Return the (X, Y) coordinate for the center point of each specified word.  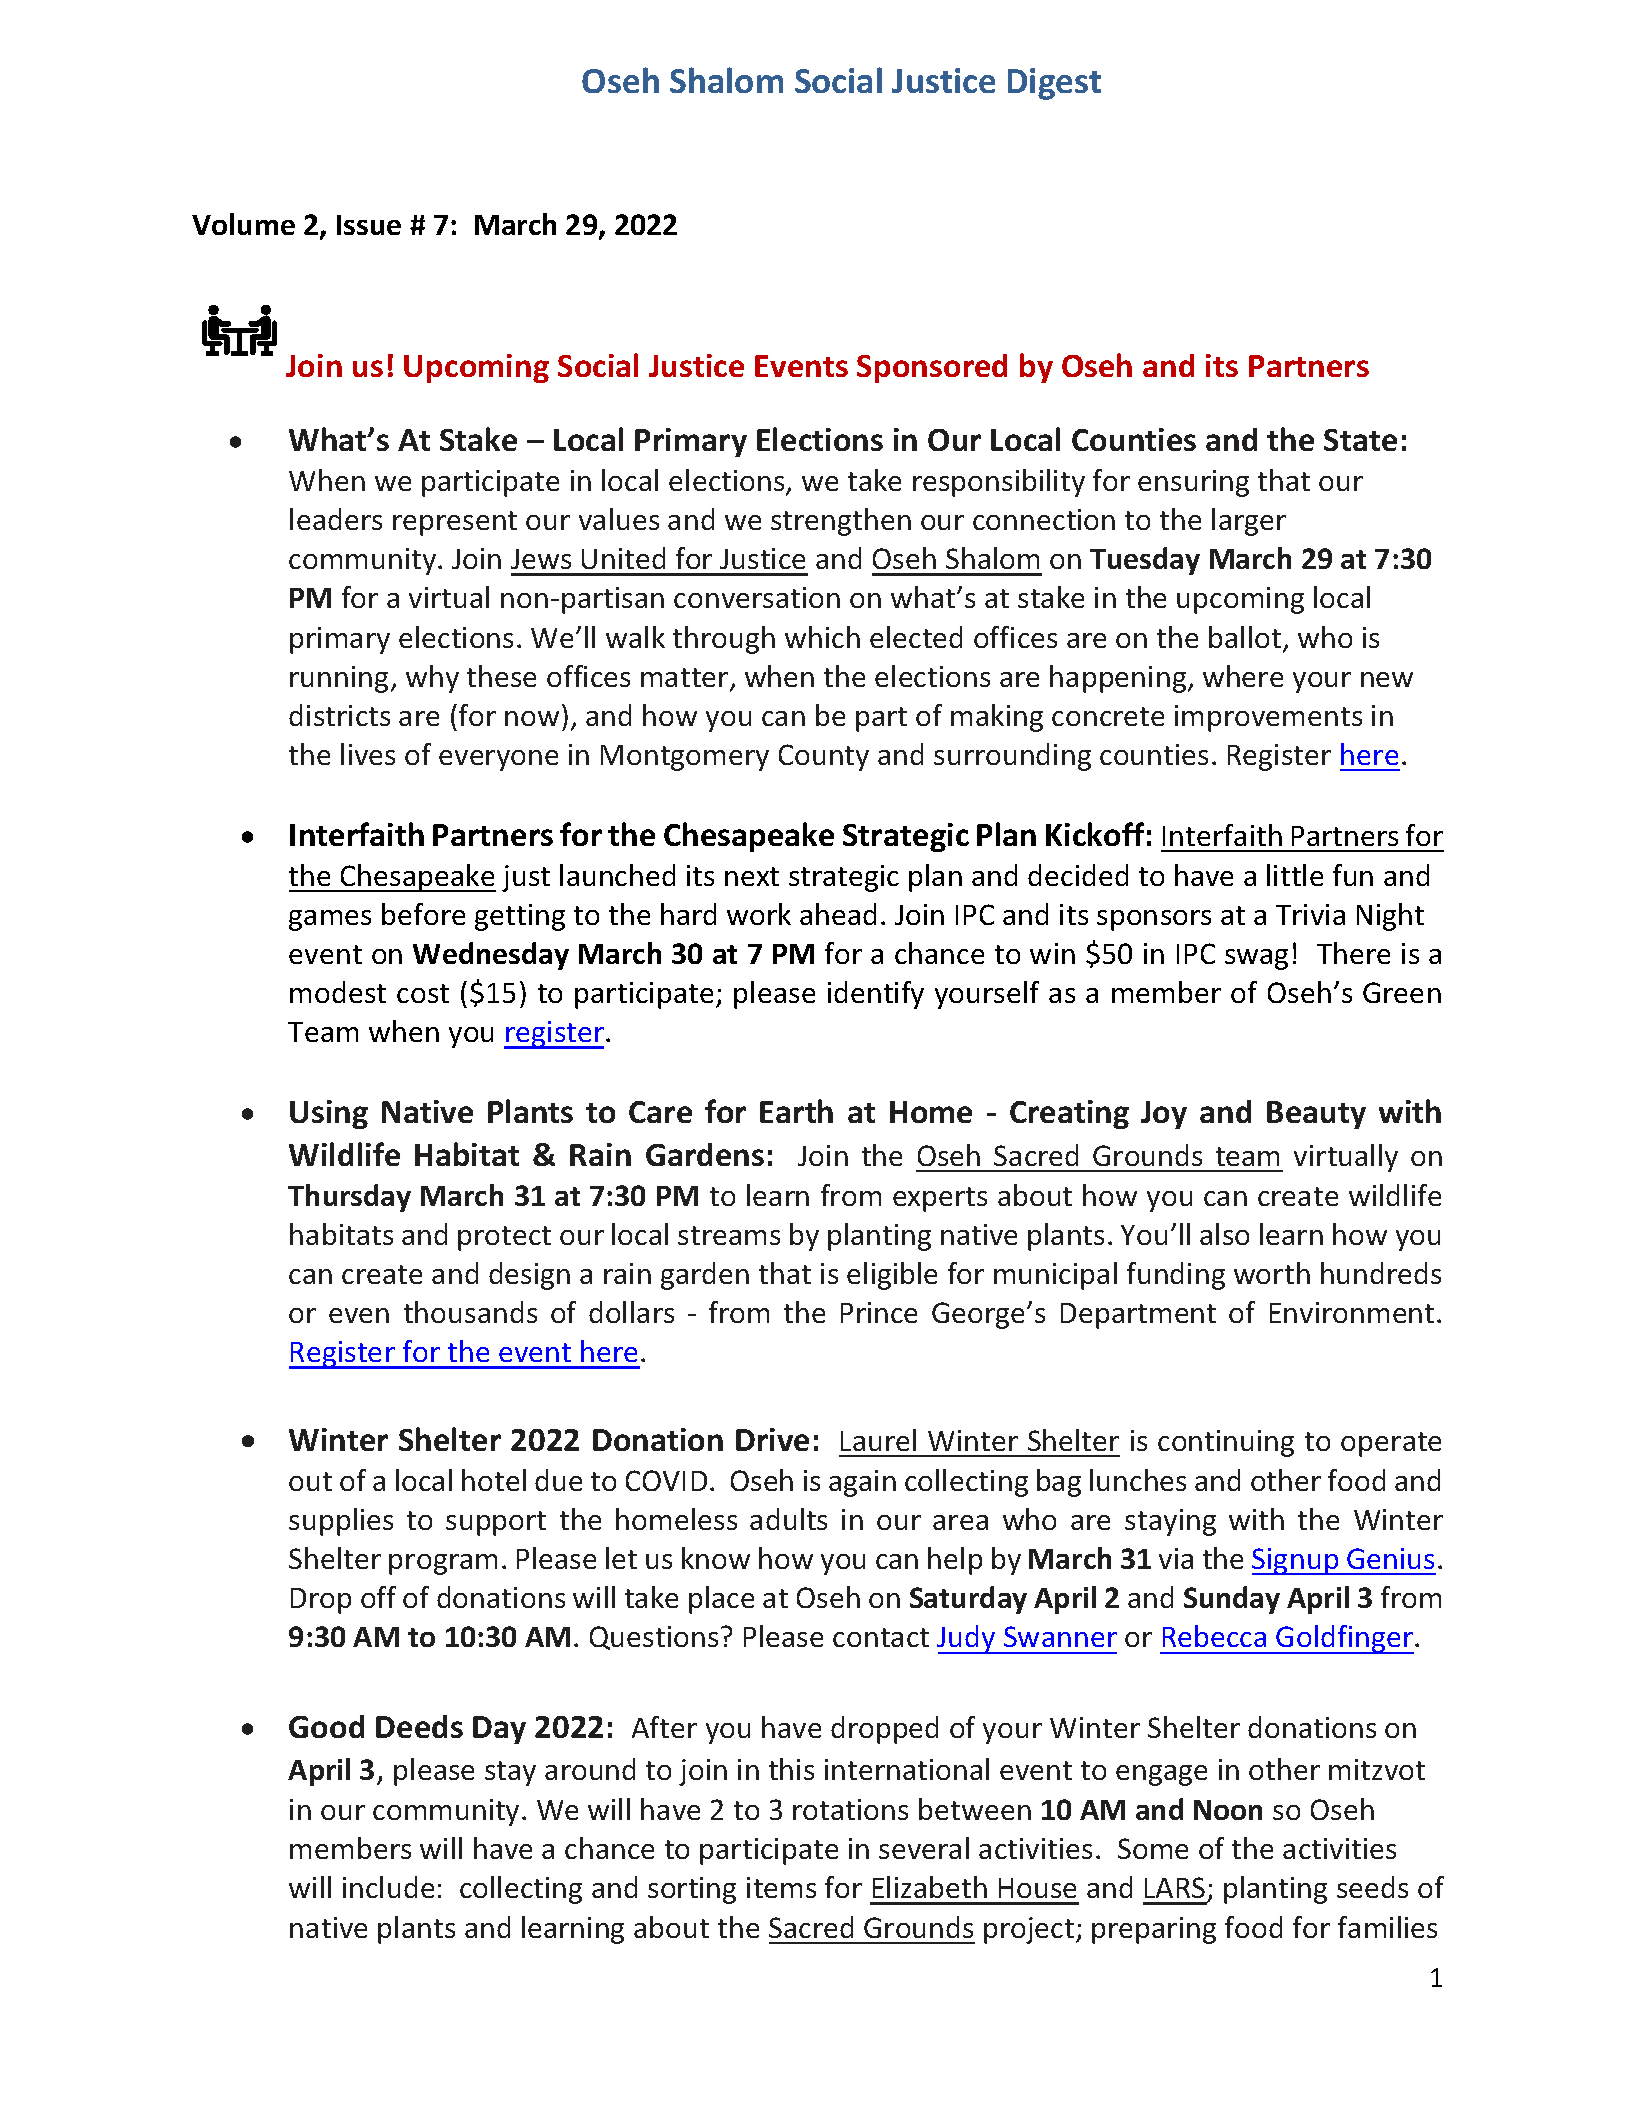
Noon (1228, 1810)
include (388, 1887)
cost (423, 993)
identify (876, 995)
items (781, 1887)
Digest (1054, 84)
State (1360, 440)
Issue (369, 225)
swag (1256, 959)
